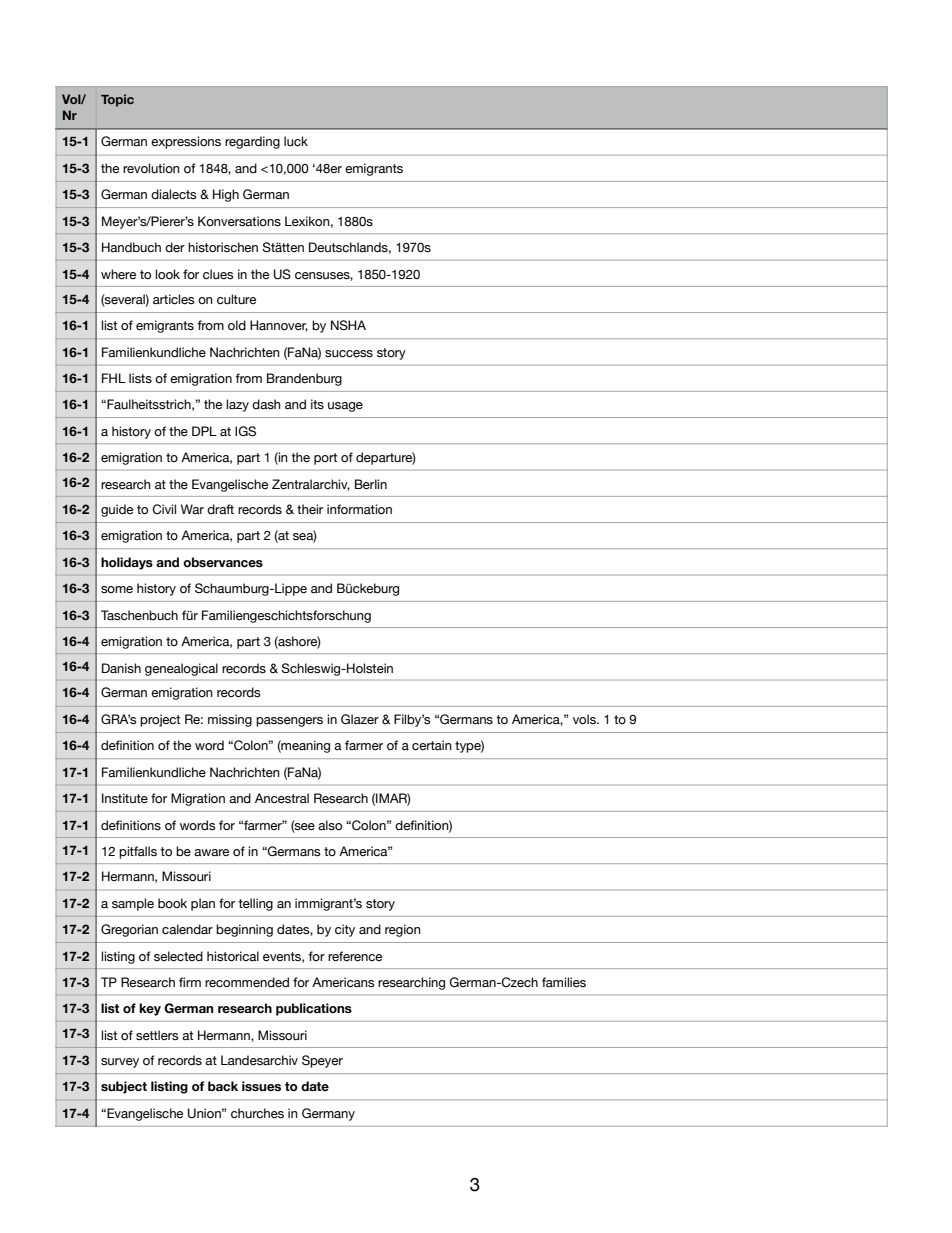  I want to click on Speyer, so click(322, 1061).
